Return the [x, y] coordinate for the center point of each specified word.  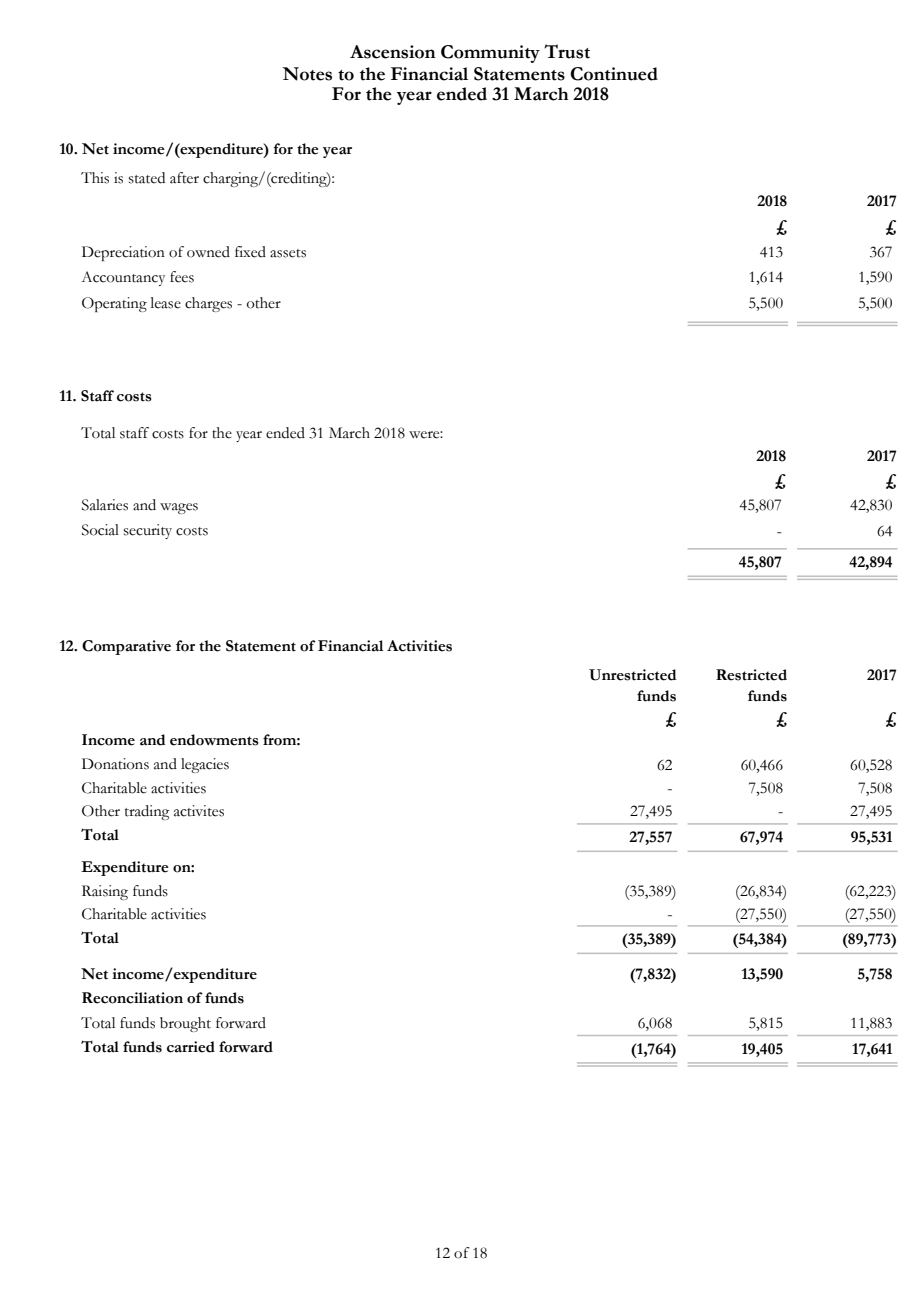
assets [288, 253]
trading [147, 812]
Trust [567, 51]
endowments [214, 740]
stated [147, 178]
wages [179, 508]
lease [166, 303]
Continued [614, 74]
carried [191, 1047]
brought [185, 1024]
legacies [205, 765]
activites [199, 811]
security [148, 531]
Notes [307, 74]
